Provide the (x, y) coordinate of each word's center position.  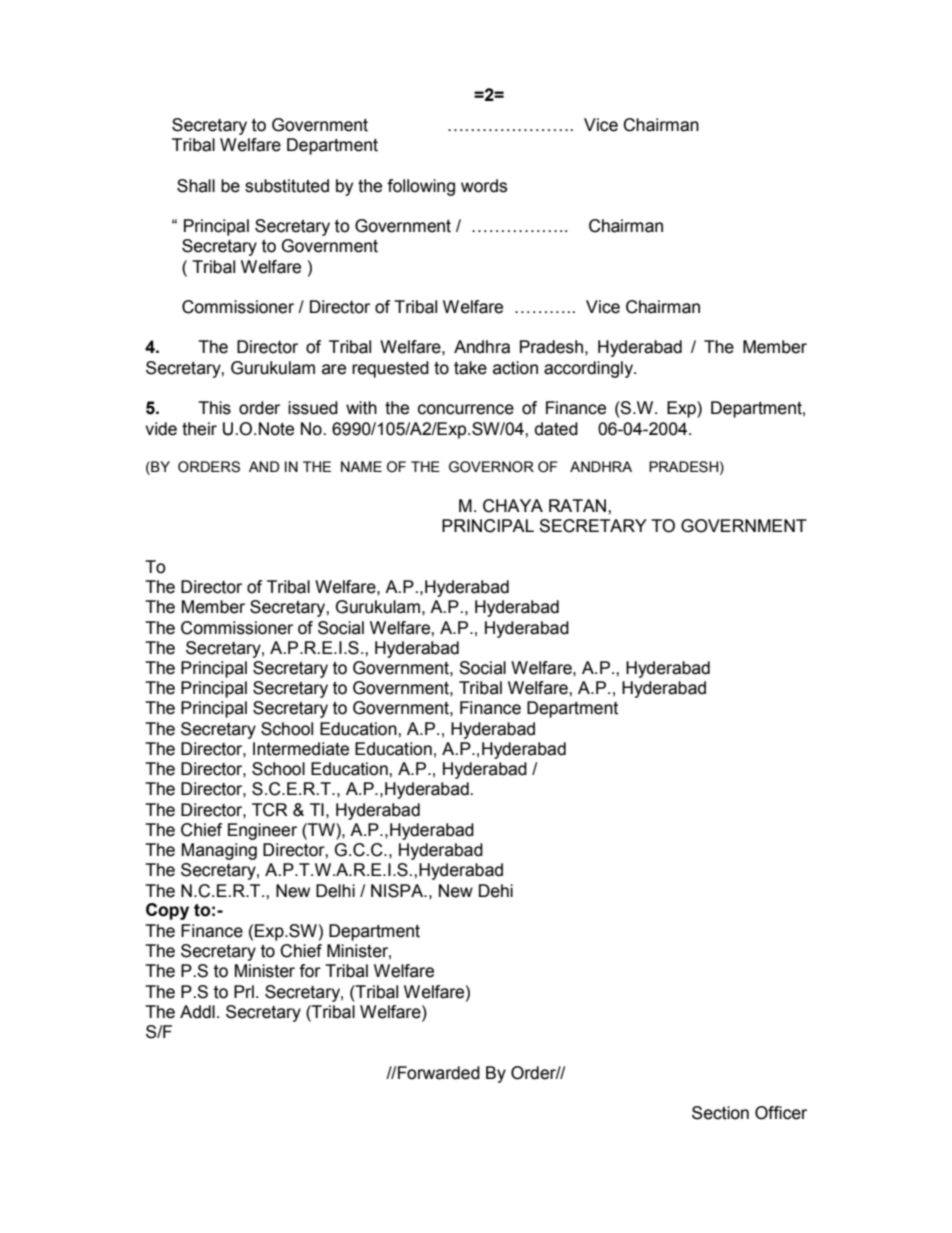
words (484, 186)
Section (720, 1113)
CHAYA (513, 506)
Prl (244, 991)
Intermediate (301, 749)
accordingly (589, 369)
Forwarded (439, 1073)
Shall (196, 186)
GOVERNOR (491, 467)
